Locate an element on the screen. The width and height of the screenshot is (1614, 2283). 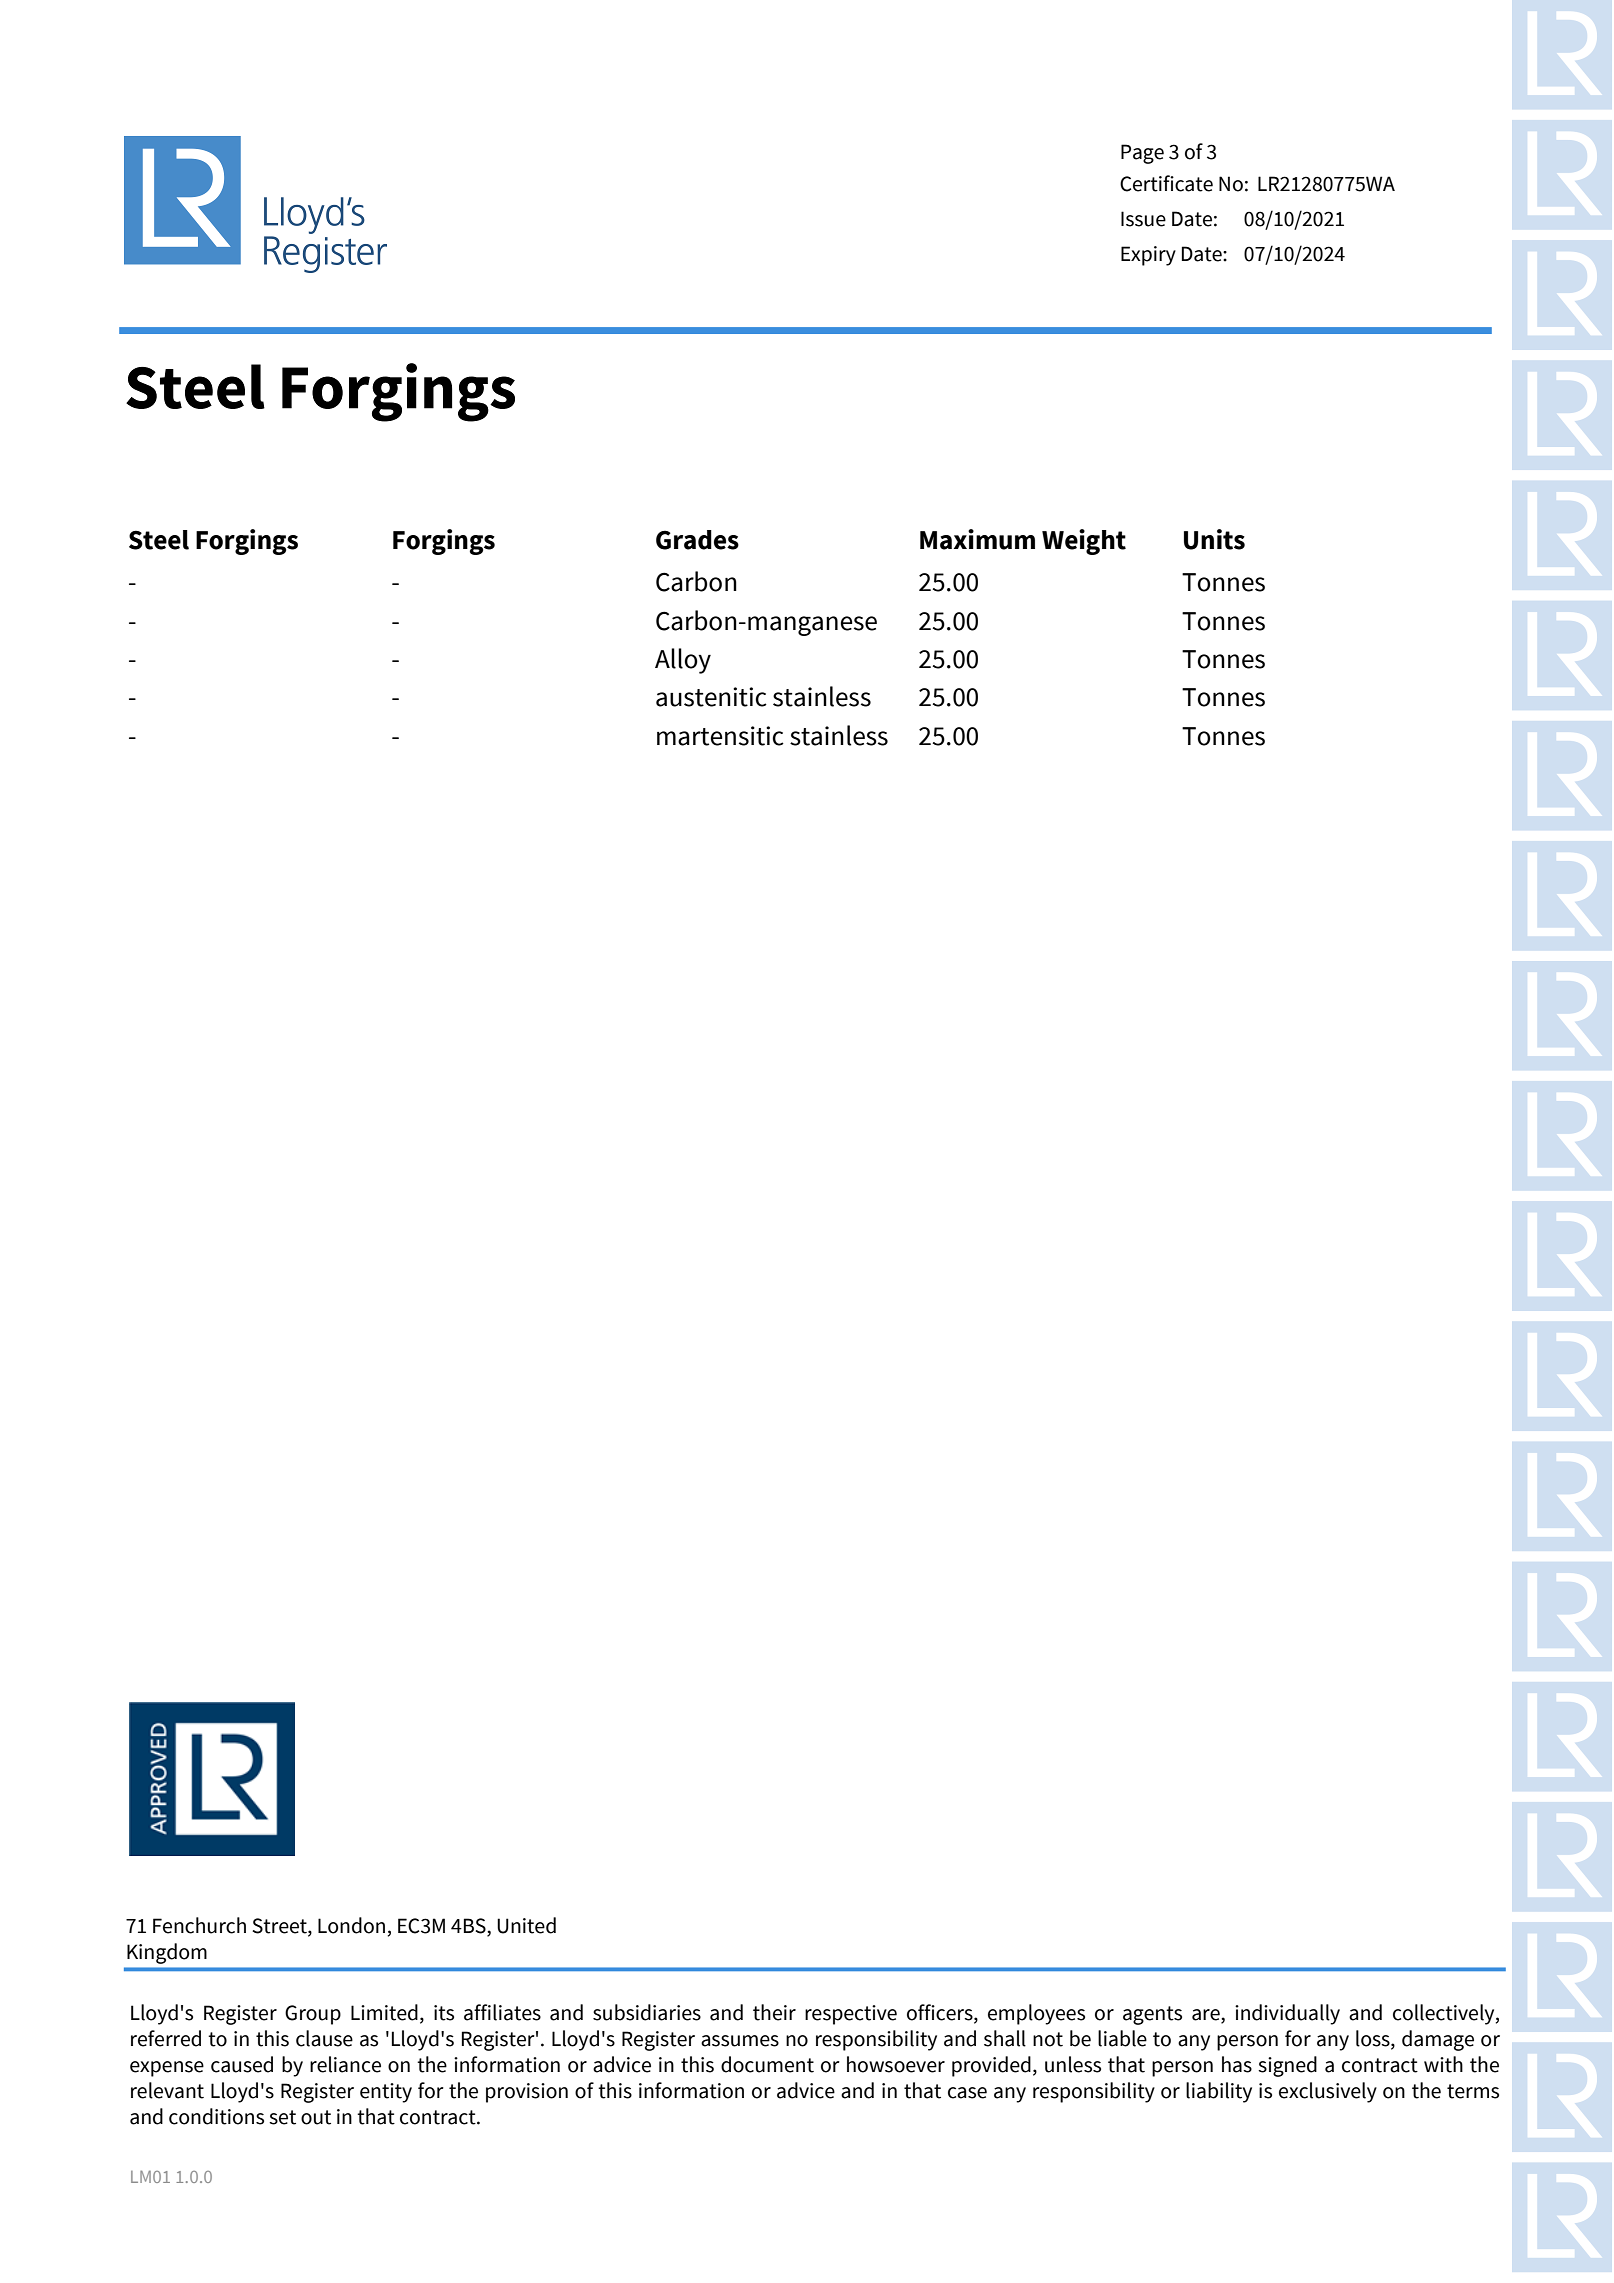
individually is located at coordinates (1287, 2014).
